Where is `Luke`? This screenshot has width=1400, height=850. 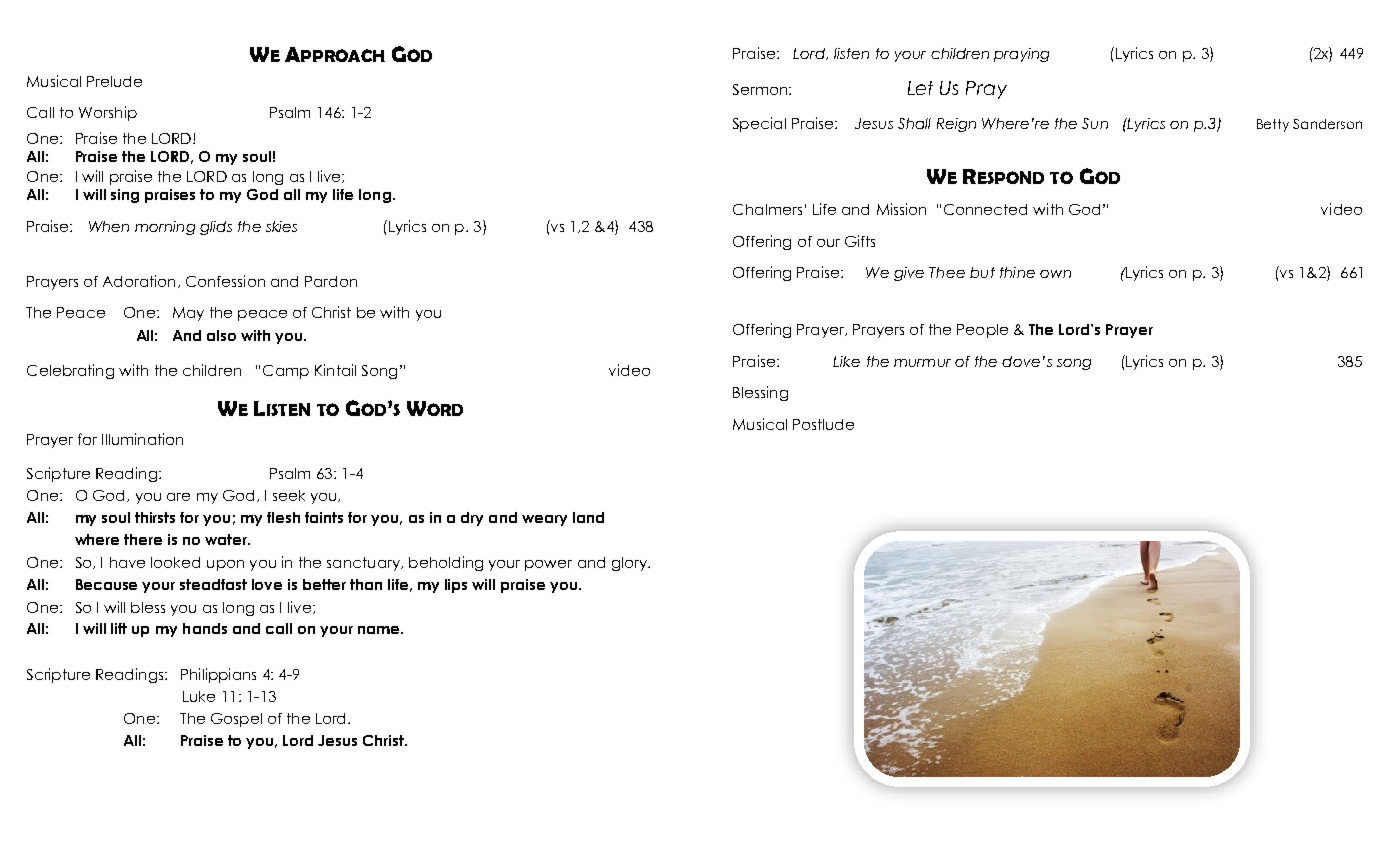
Luke is located at coordinates (199, 696).
